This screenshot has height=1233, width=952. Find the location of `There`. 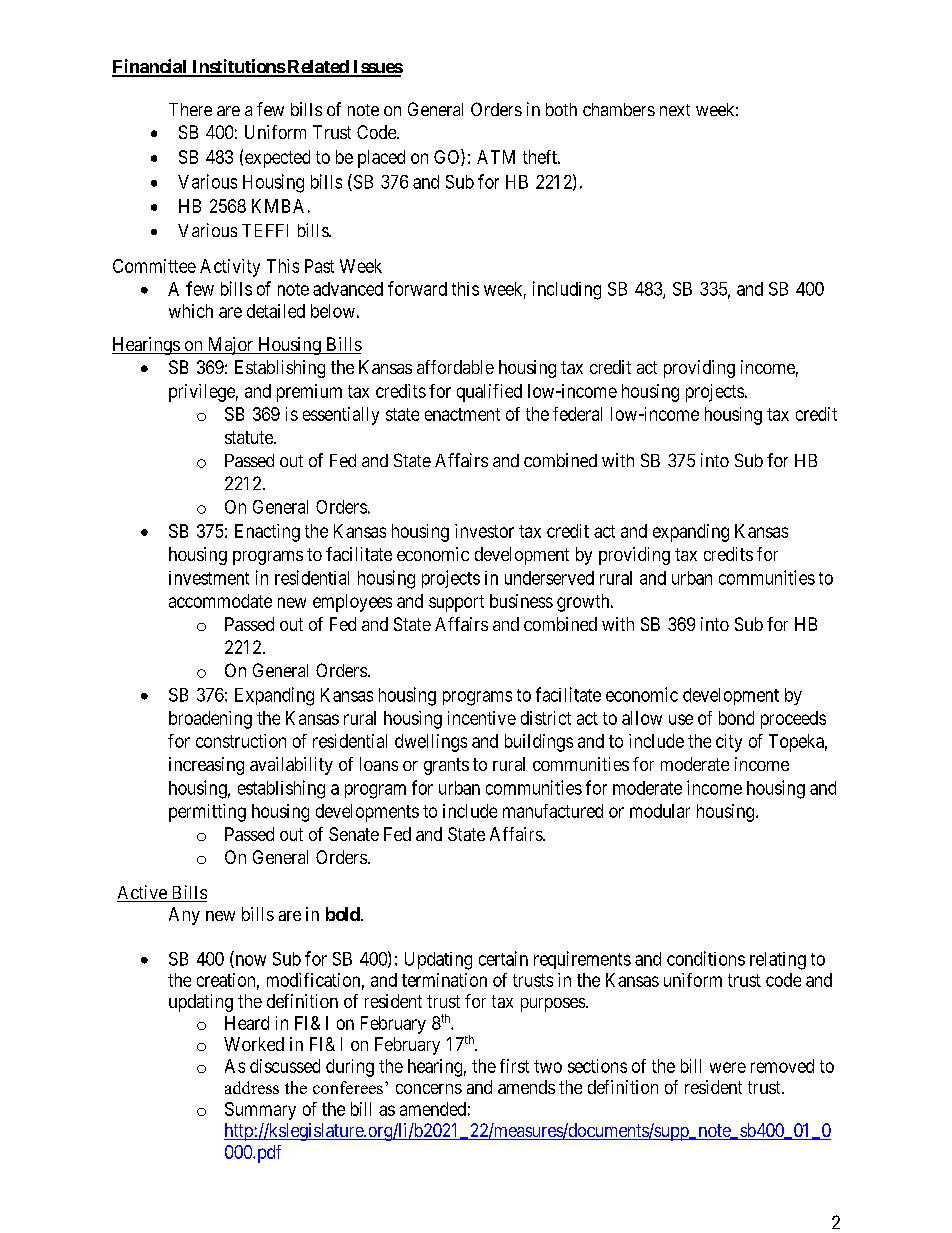

There is located at coordinates (190, 109).
